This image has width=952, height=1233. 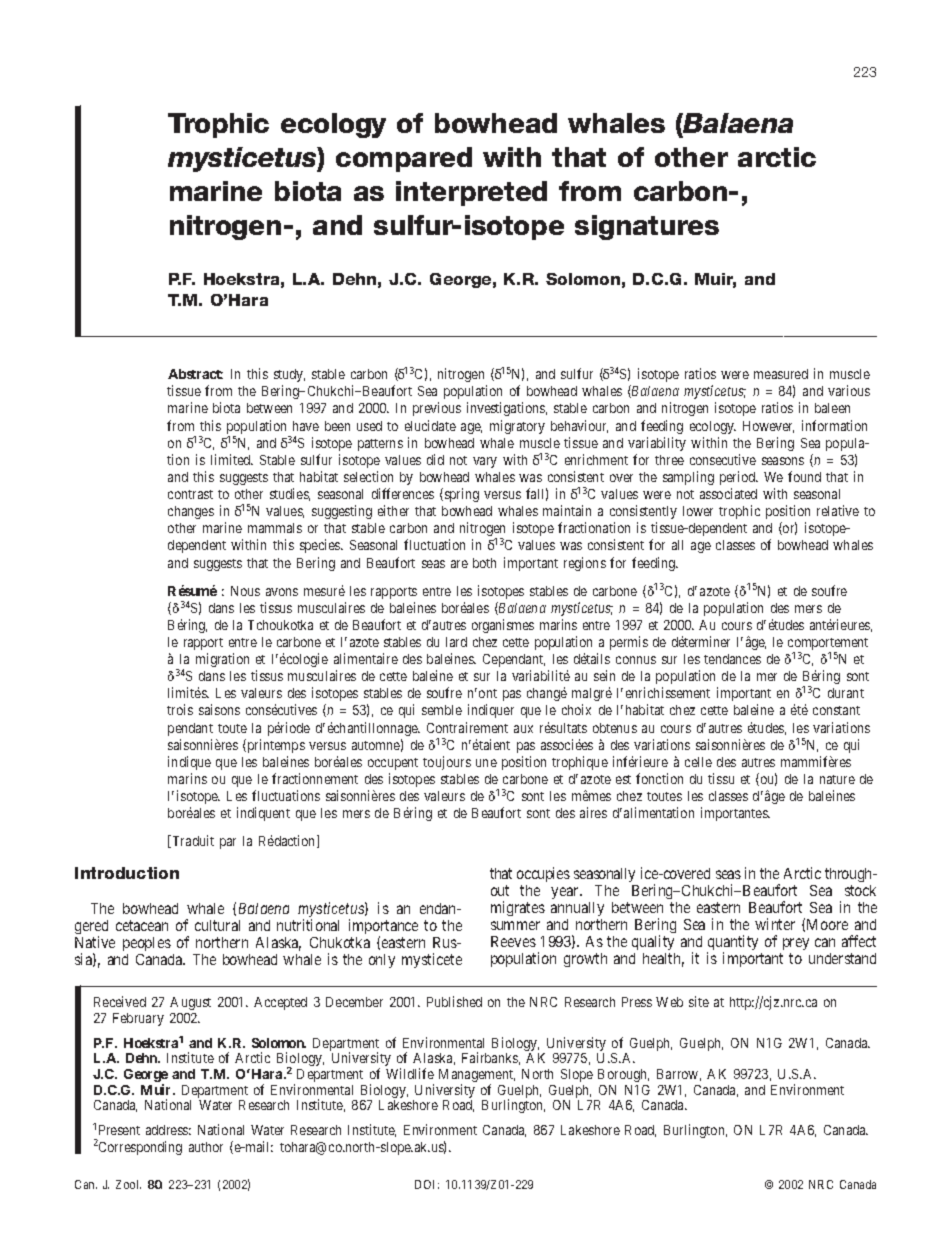 What do you see at coordinates (195, 374) in the image?
I see `Abstract` at bounding box center [195, 374].
